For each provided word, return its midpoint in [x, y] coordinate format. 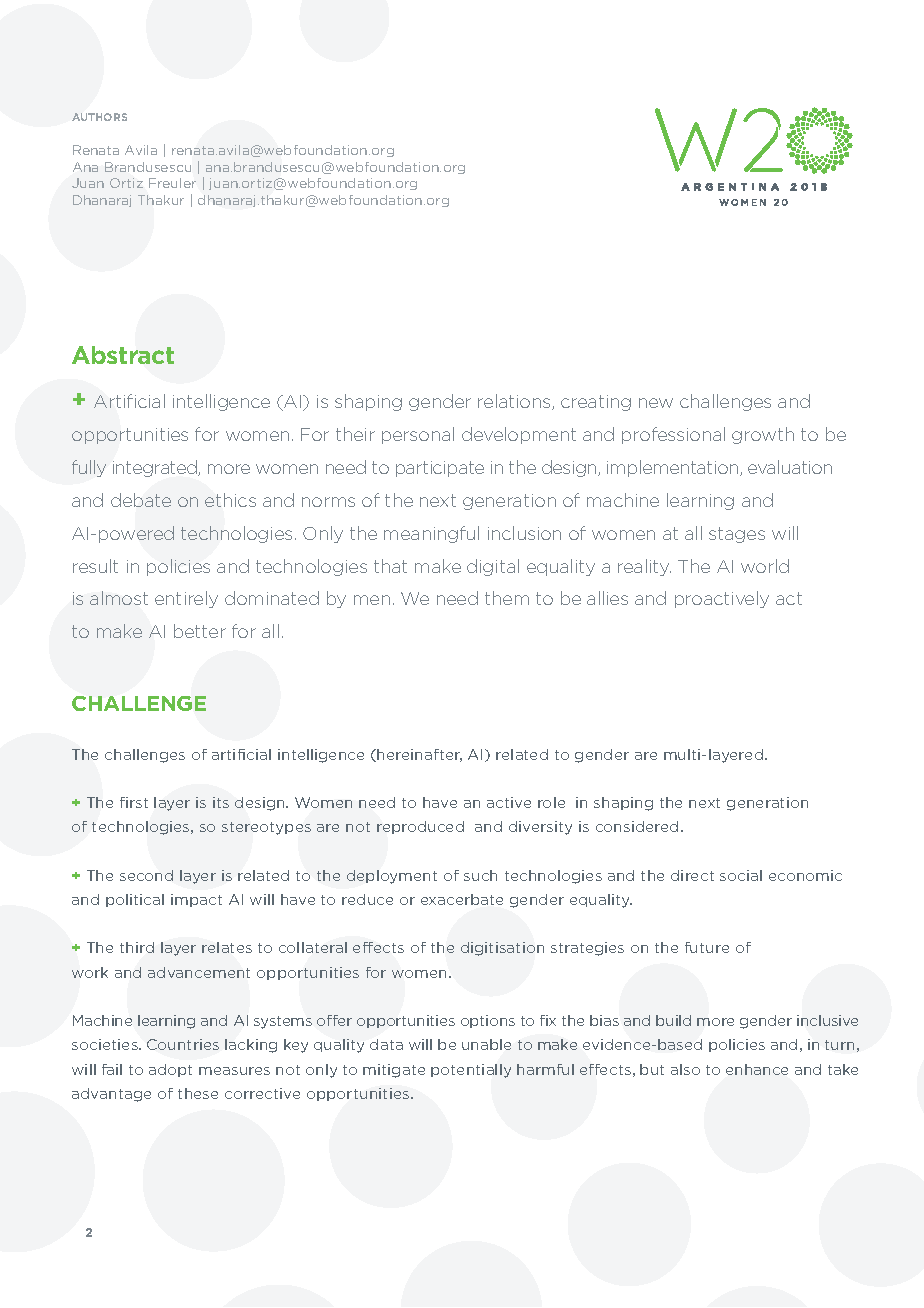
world [765, 566]
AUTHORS [99, 117]
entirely [186, 599]
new [656, 403]
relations [515, 402]
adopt [170, 1070]
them [507, 598]
